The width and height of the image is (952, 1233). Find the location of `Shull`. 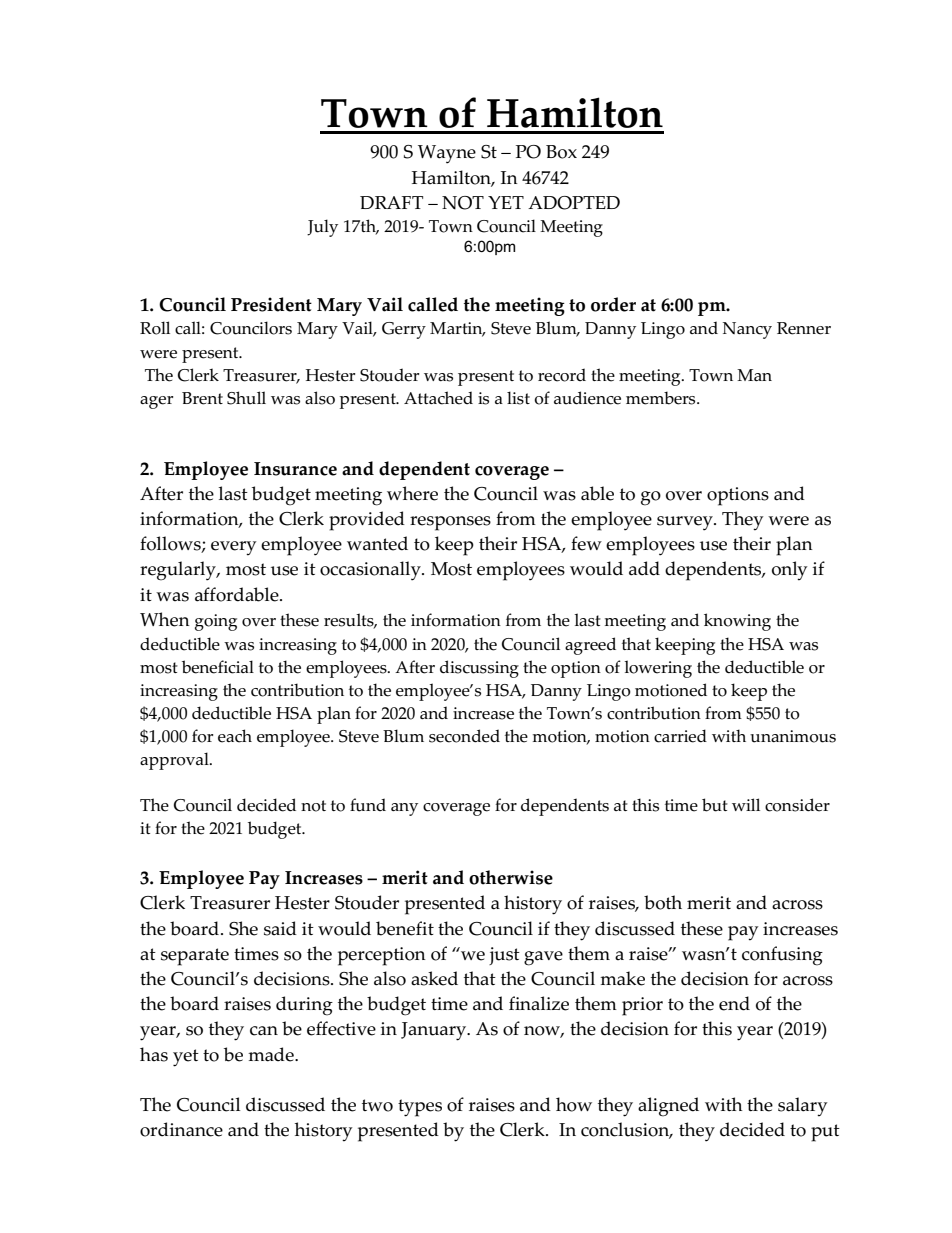

Shull is located at coordinates (246, 398).
